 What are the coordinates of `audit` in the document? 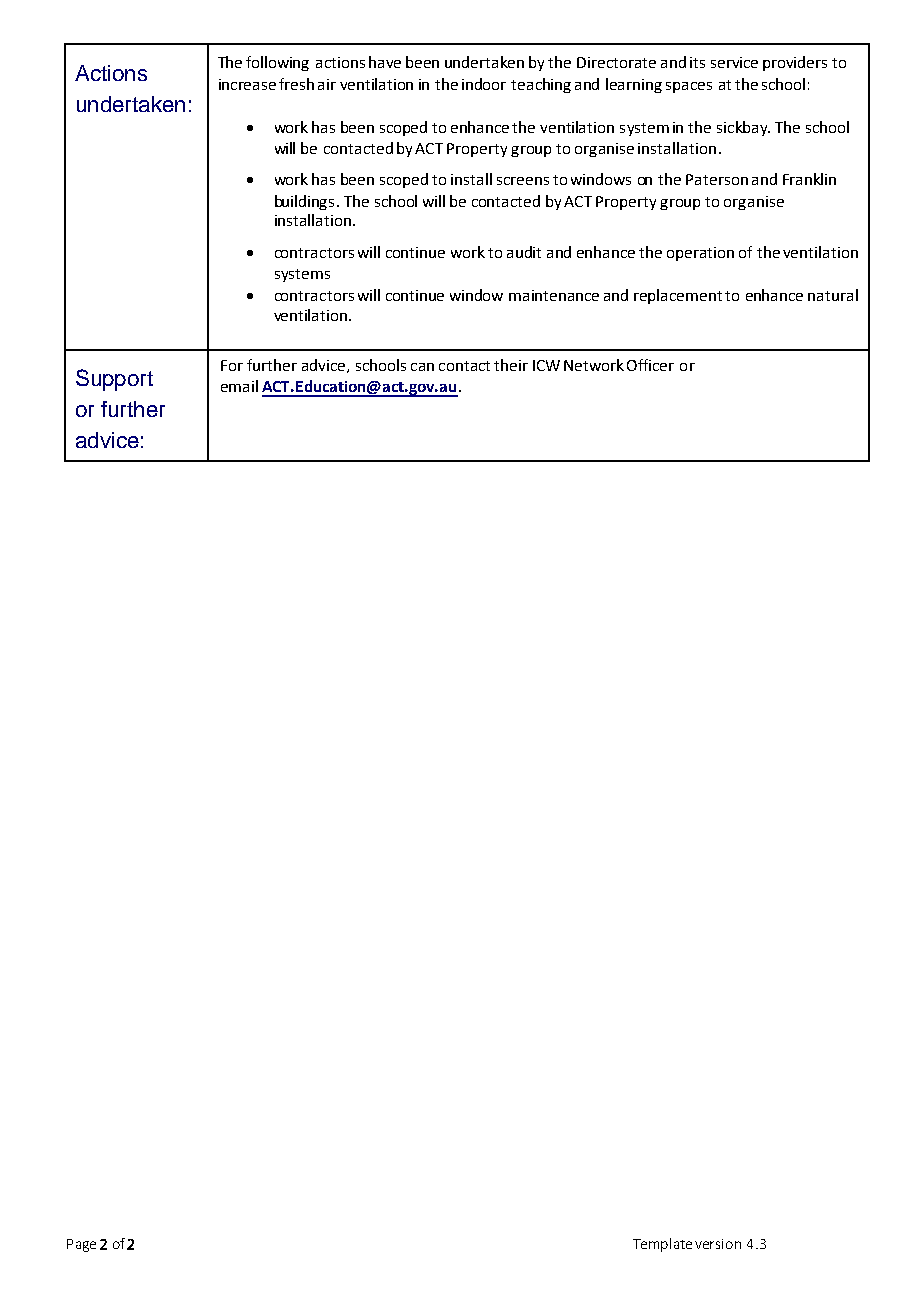 It's located at (524, 252).
